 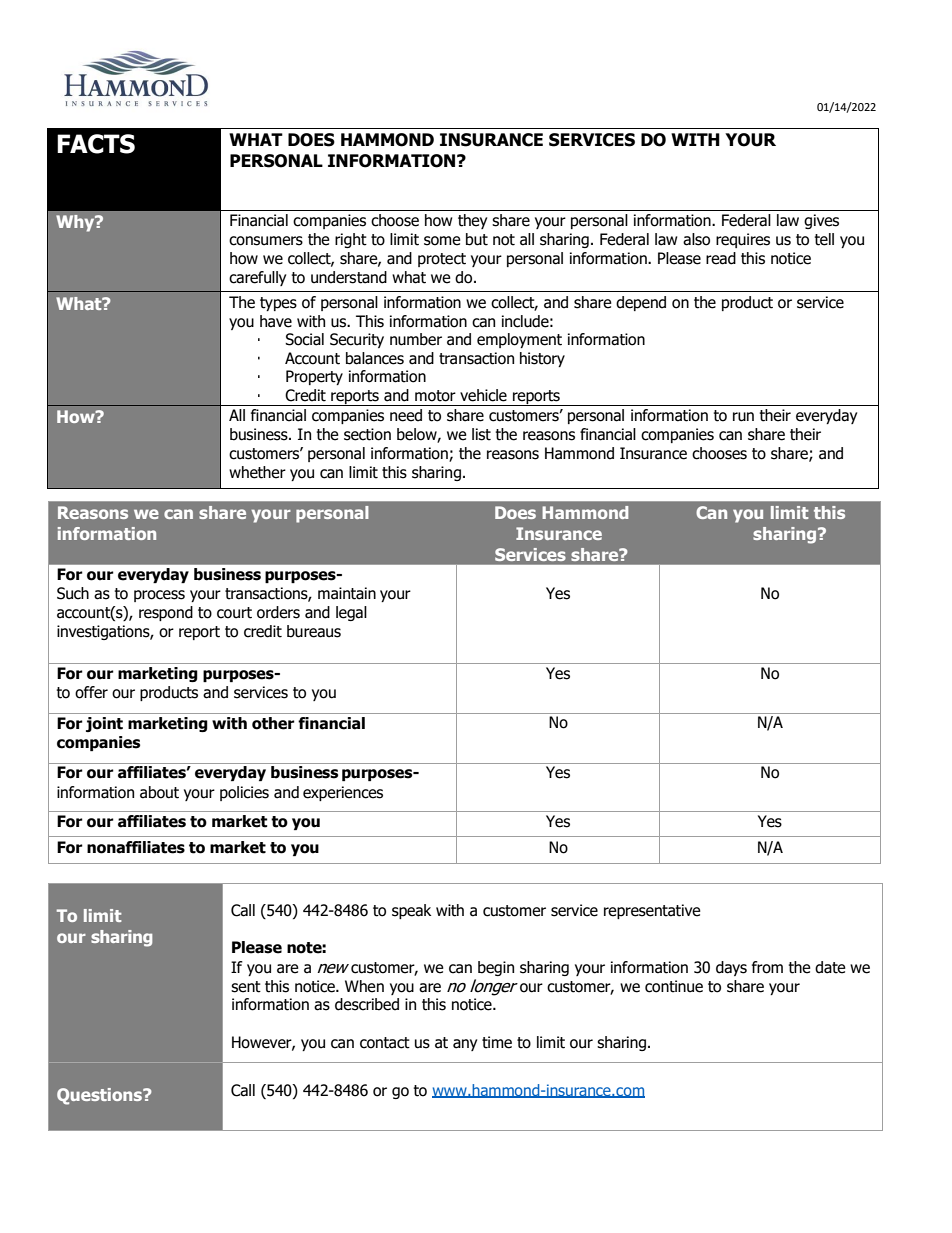 I want to click on Property, so click(x=314, y=377).
